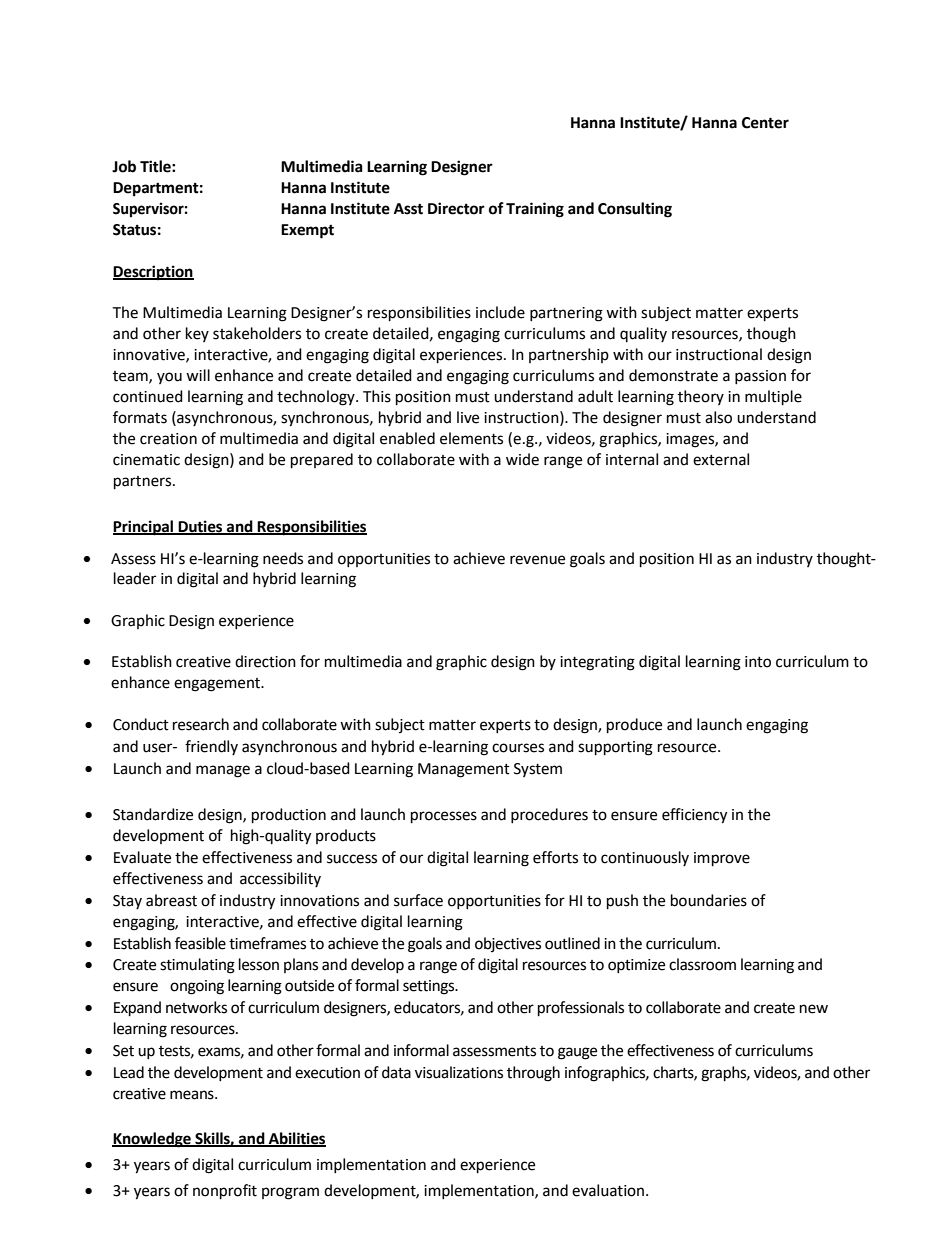  Describe the element at coordinates (522, 459) in the screenshot. I see `wide` at that location.
